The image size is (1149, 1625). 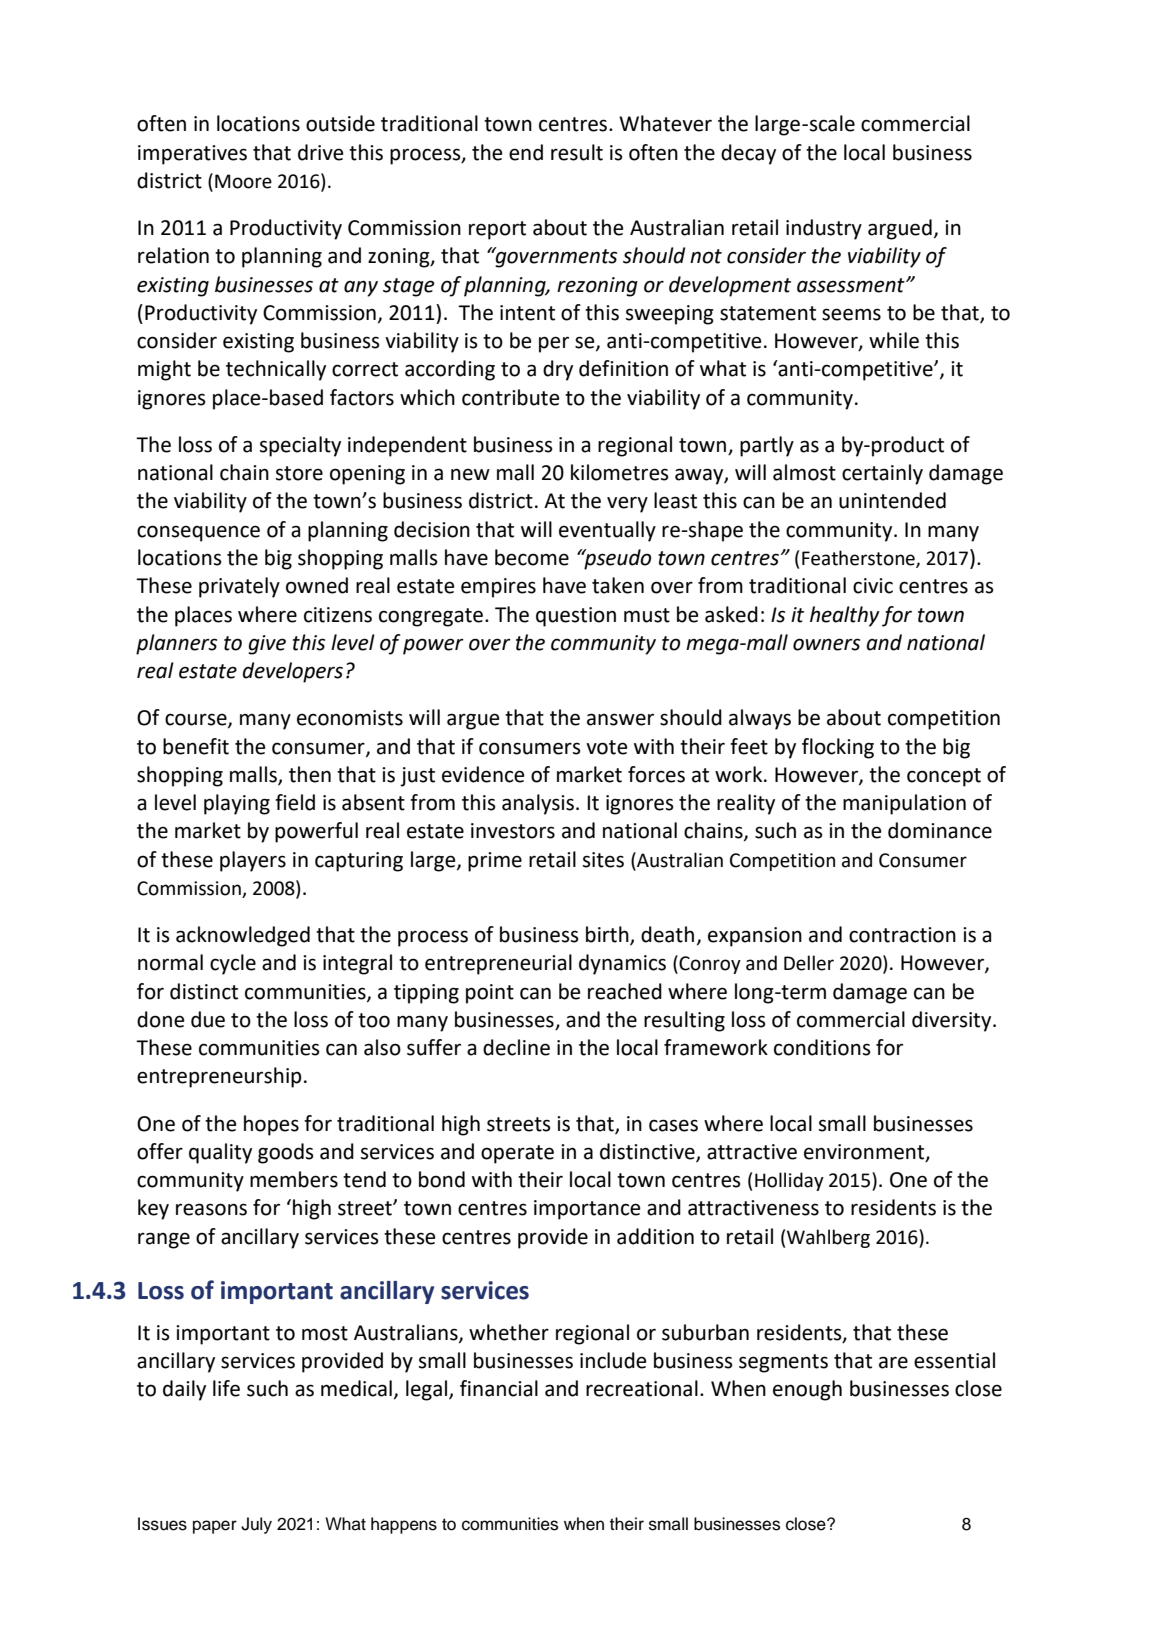 What do you see at coordinates (243, 181) in the screenshot?
I see `Moore` at bounding box center [243, 181].
